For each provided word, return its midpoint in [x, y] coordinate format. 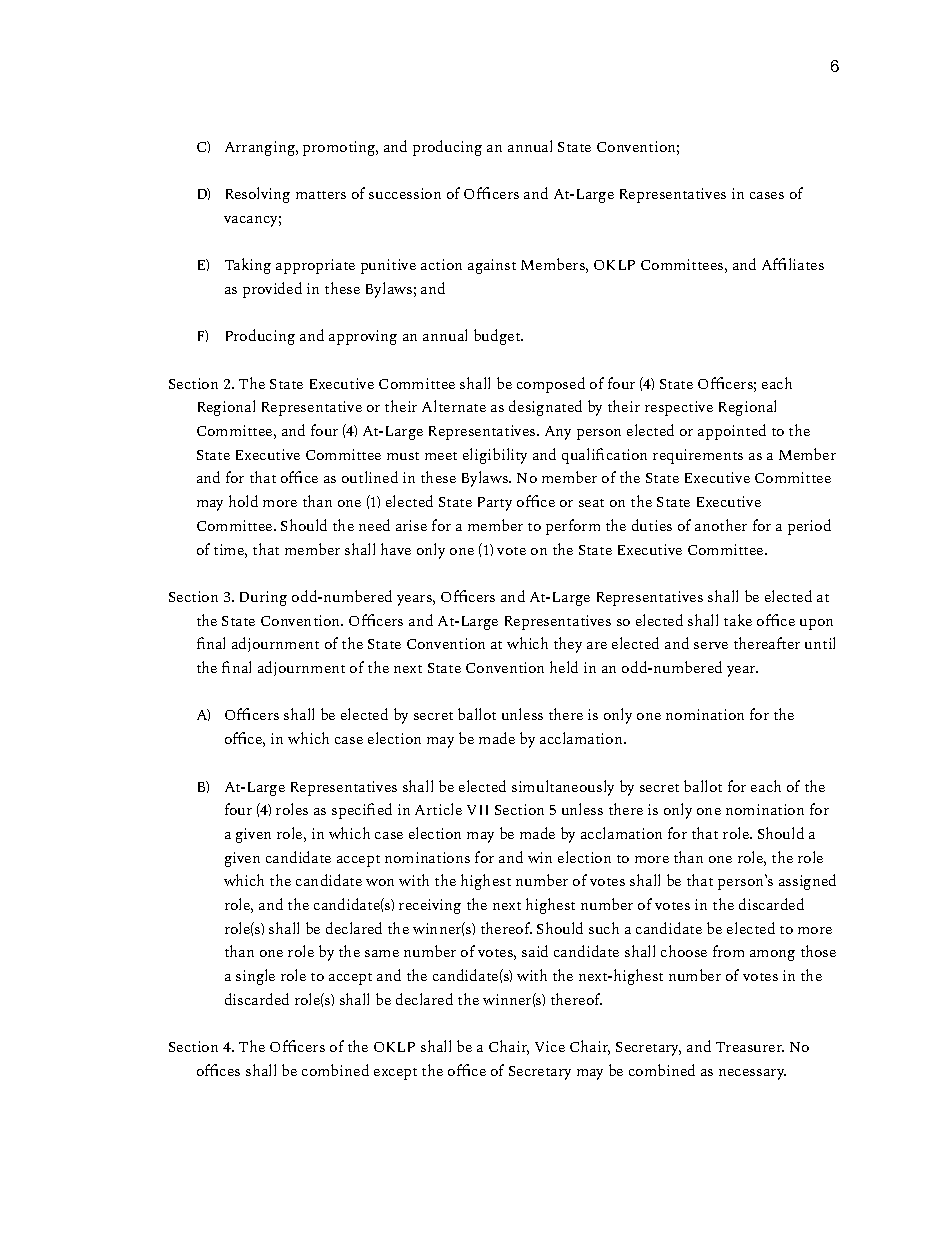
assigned [807, 882]
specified [362, 811]
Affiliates [793, 264]
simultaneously [563, 788]
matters [321, 195]
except [395, 1074]
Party [495, 504]
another [721, 525]
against [492, 266]
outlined [370, 477]
